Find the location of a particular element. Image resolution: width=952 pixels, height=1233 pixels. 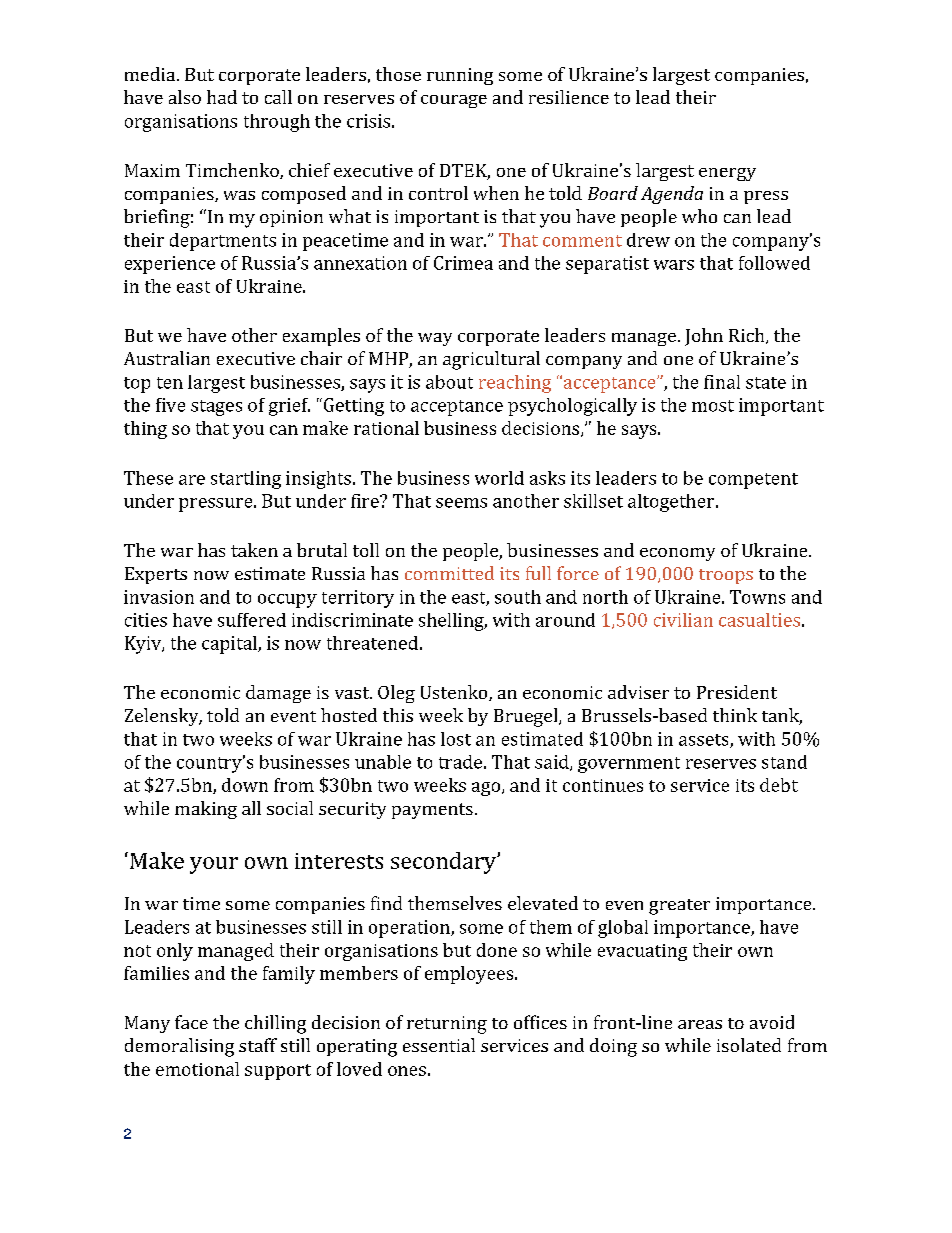

courage is located at coordinates (454, 101).
